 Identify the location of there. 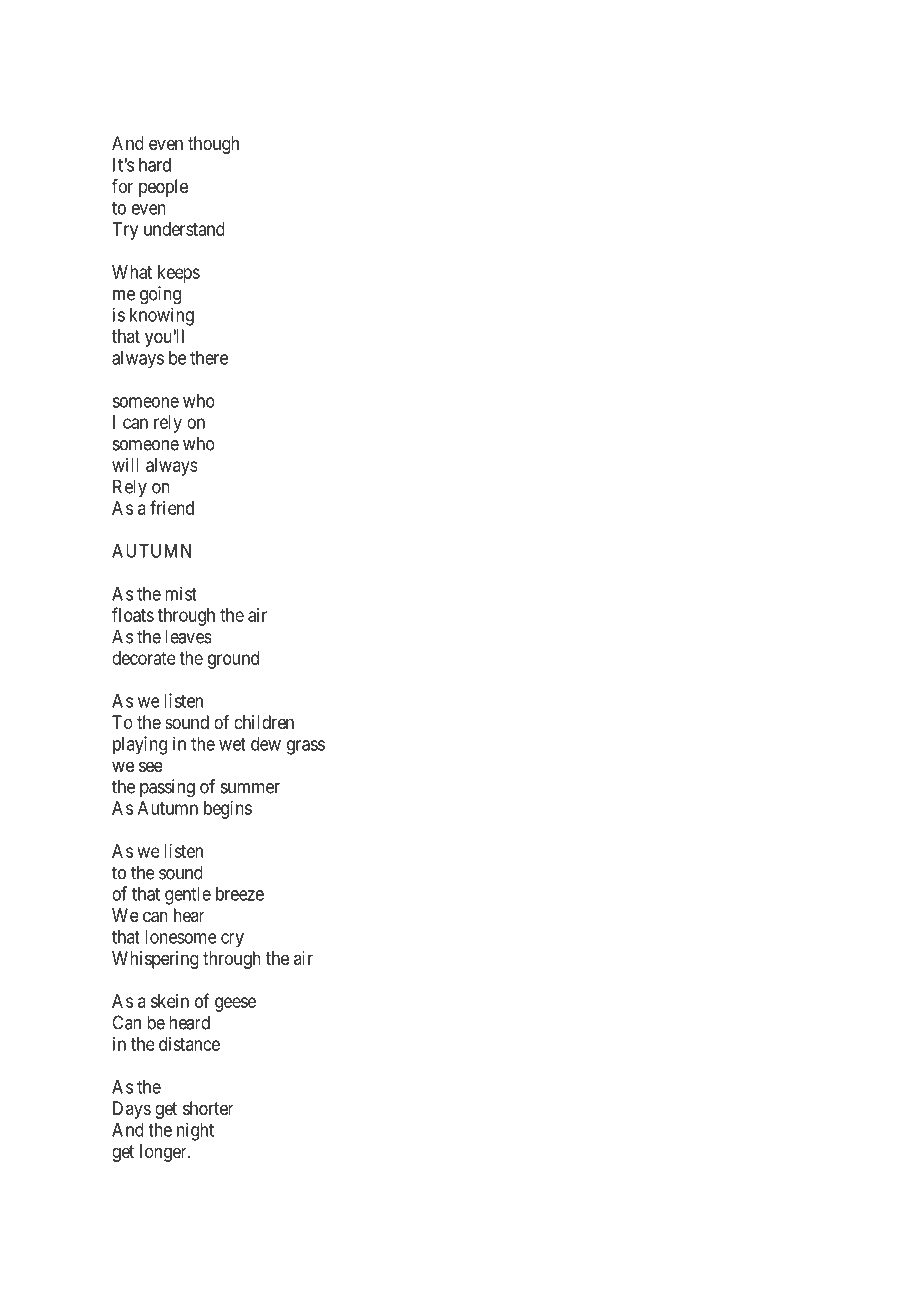
(209, 358).
